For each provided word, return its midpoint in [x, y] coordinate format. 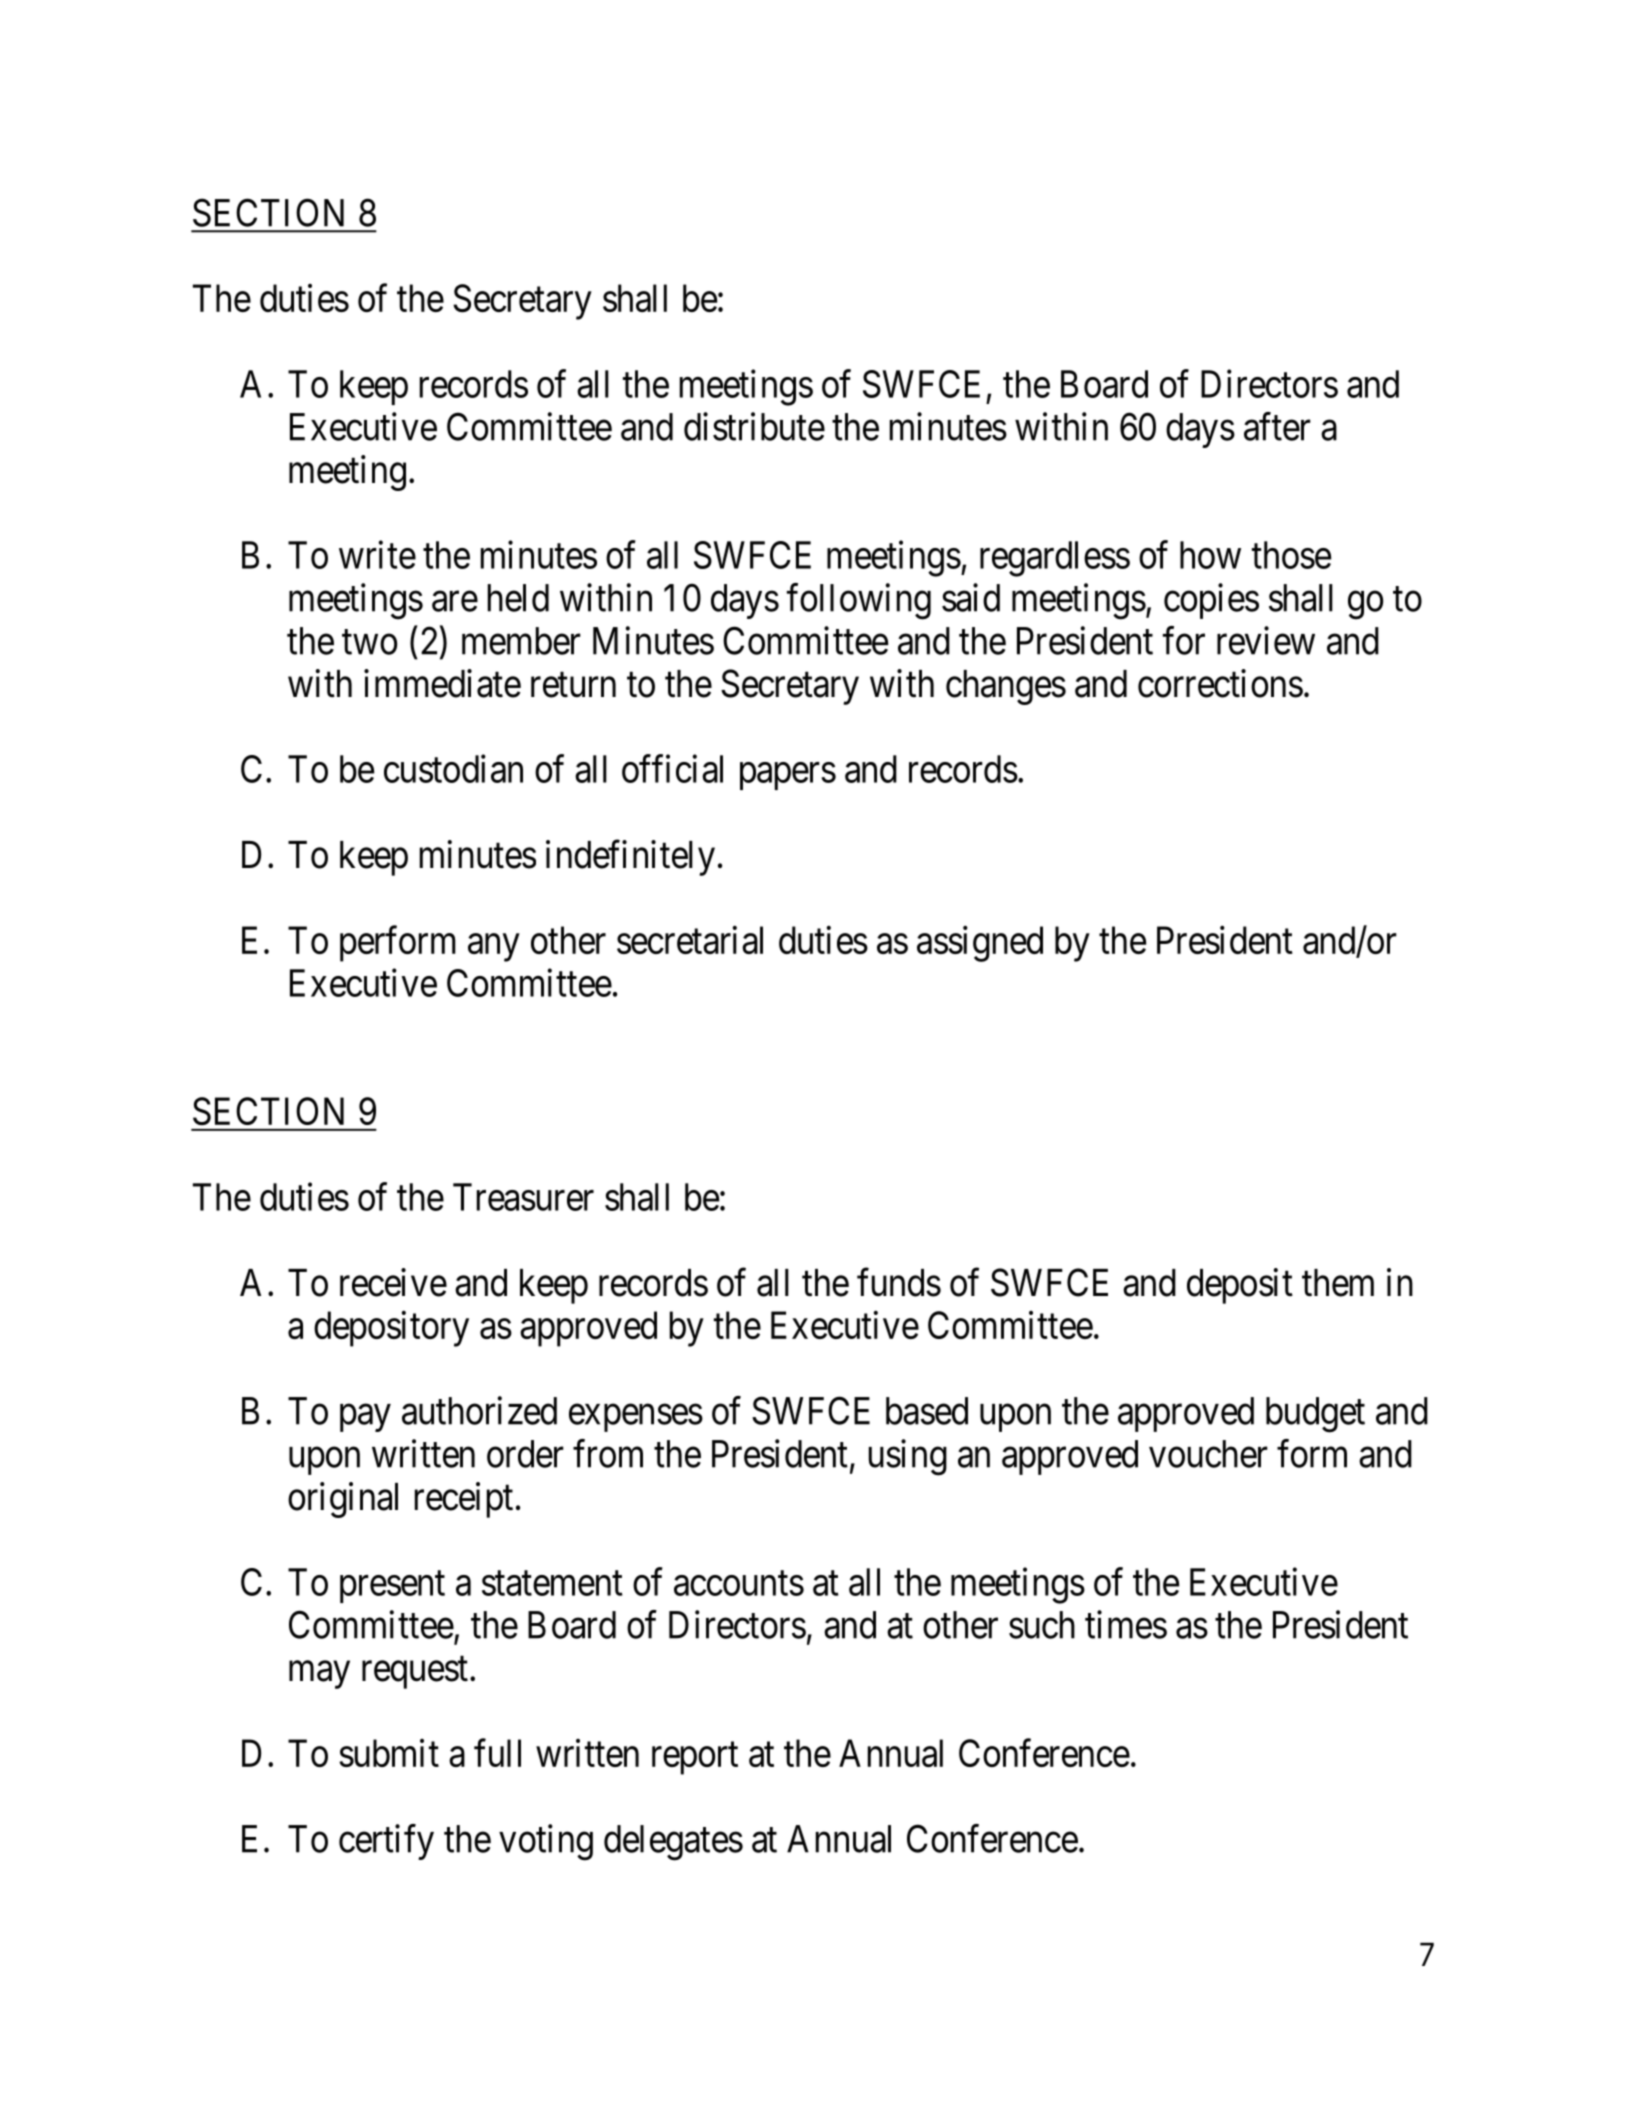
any [493, 948]
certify [386, 1842]
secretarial [690, 940]
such [1042, 1625]
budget [1315, 1415]
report [695, 1759]
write [377, 554]
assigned [980, 944]
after [1277, 426]
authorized [479, 1410]
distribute [754, 426]
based [927, 1411]
